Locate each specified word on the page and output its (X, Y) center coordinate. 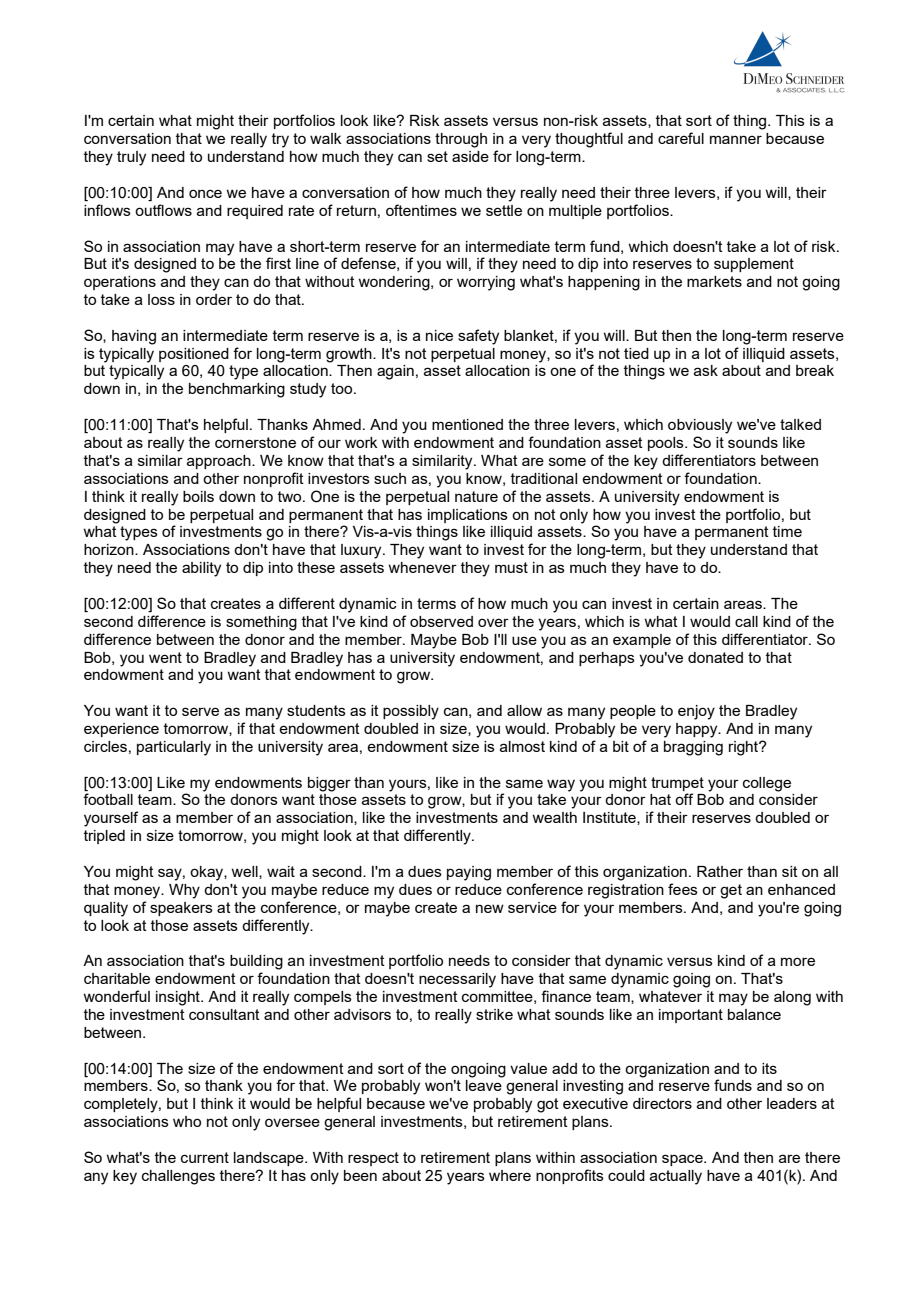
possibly (411, 712)
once (205, 193)
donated (715, 657)
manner (736, 139)
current (205, 1157)
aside (470, 156)
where (510, 1175)
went (165, 657)
